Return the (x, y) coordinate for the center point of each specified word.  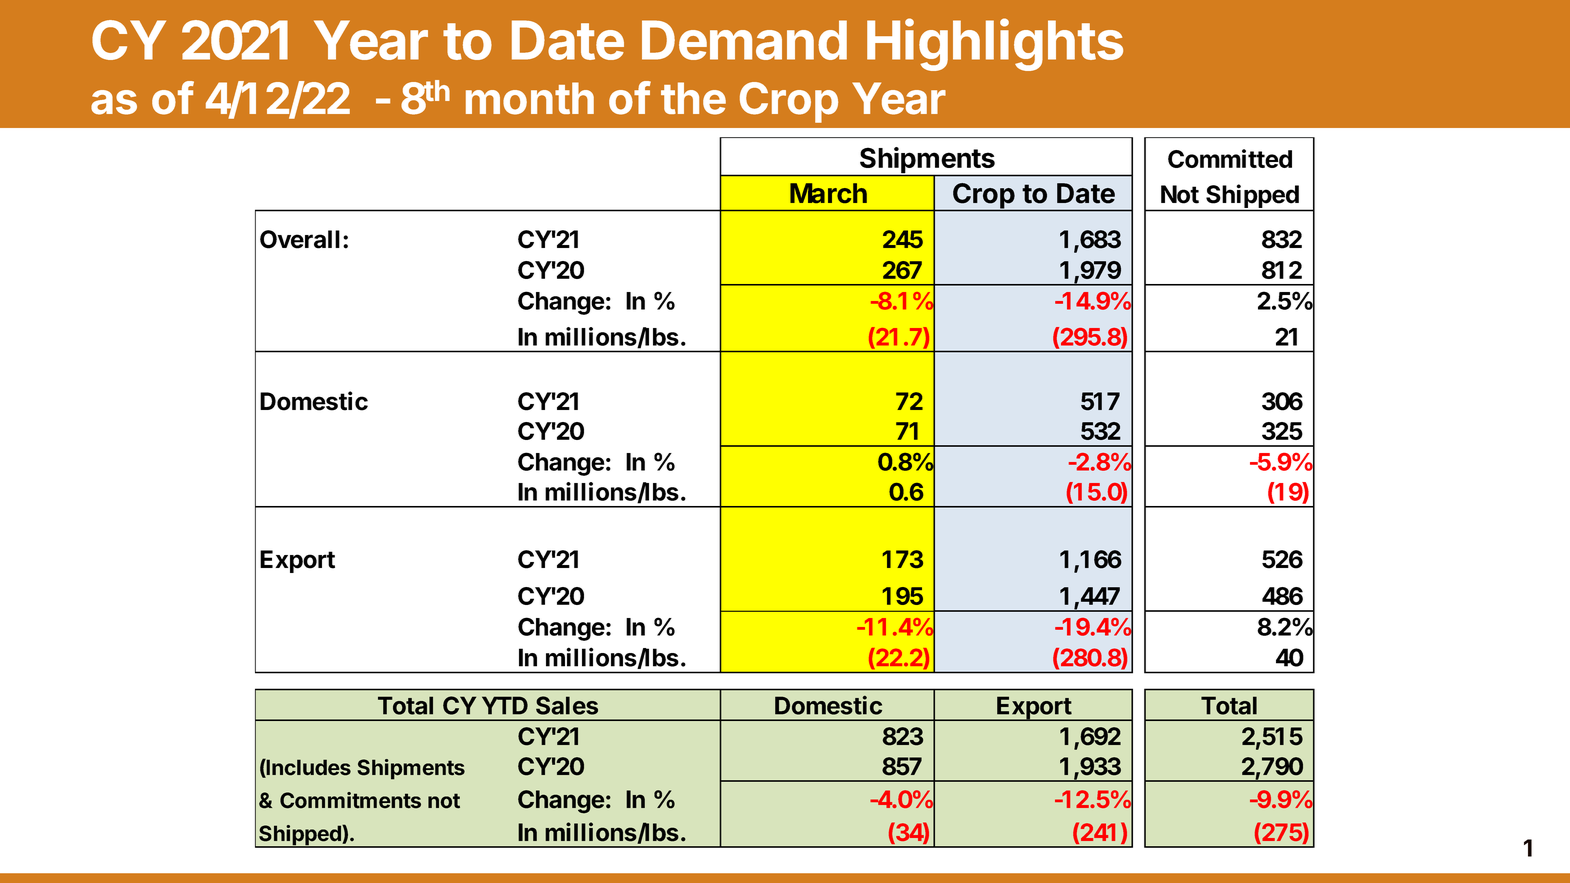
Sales (567, 705)
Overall (300, 239)
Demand (744, 40)
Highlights (995, 44)
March (828, 193)
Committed (1230, 158)
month (530, 98)
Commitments (350, 800)
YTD (505, 705)
